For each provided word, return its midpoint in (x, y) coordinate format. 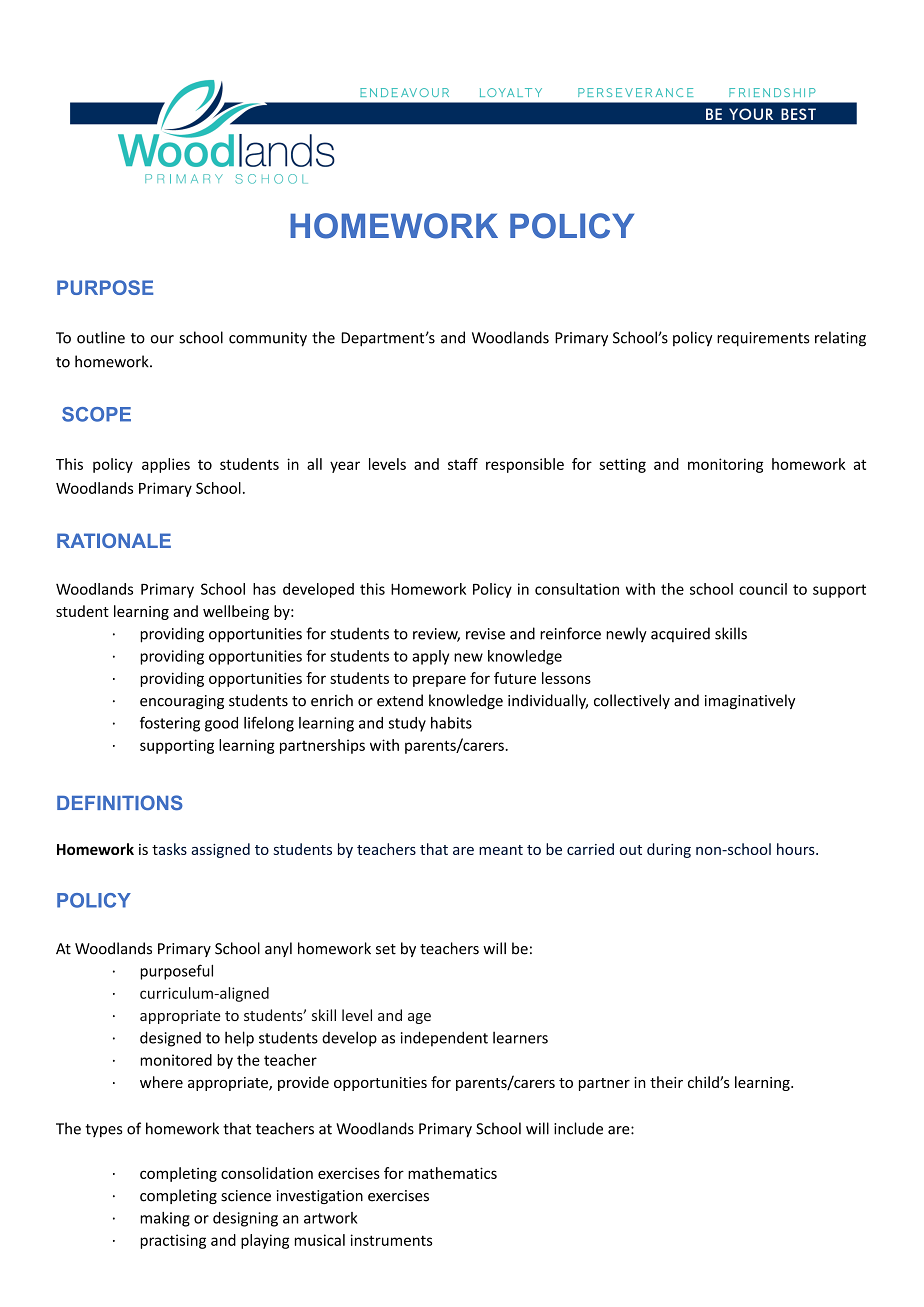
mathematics (452, 1173)
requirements (763, 339)
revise (485, 634)
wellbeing (236, 612)
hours (797, 849)
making (165, 1219)
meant (501, 850)
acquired (680, 634)
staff (463, 464)
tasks (169, 849)
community (268, 339)
